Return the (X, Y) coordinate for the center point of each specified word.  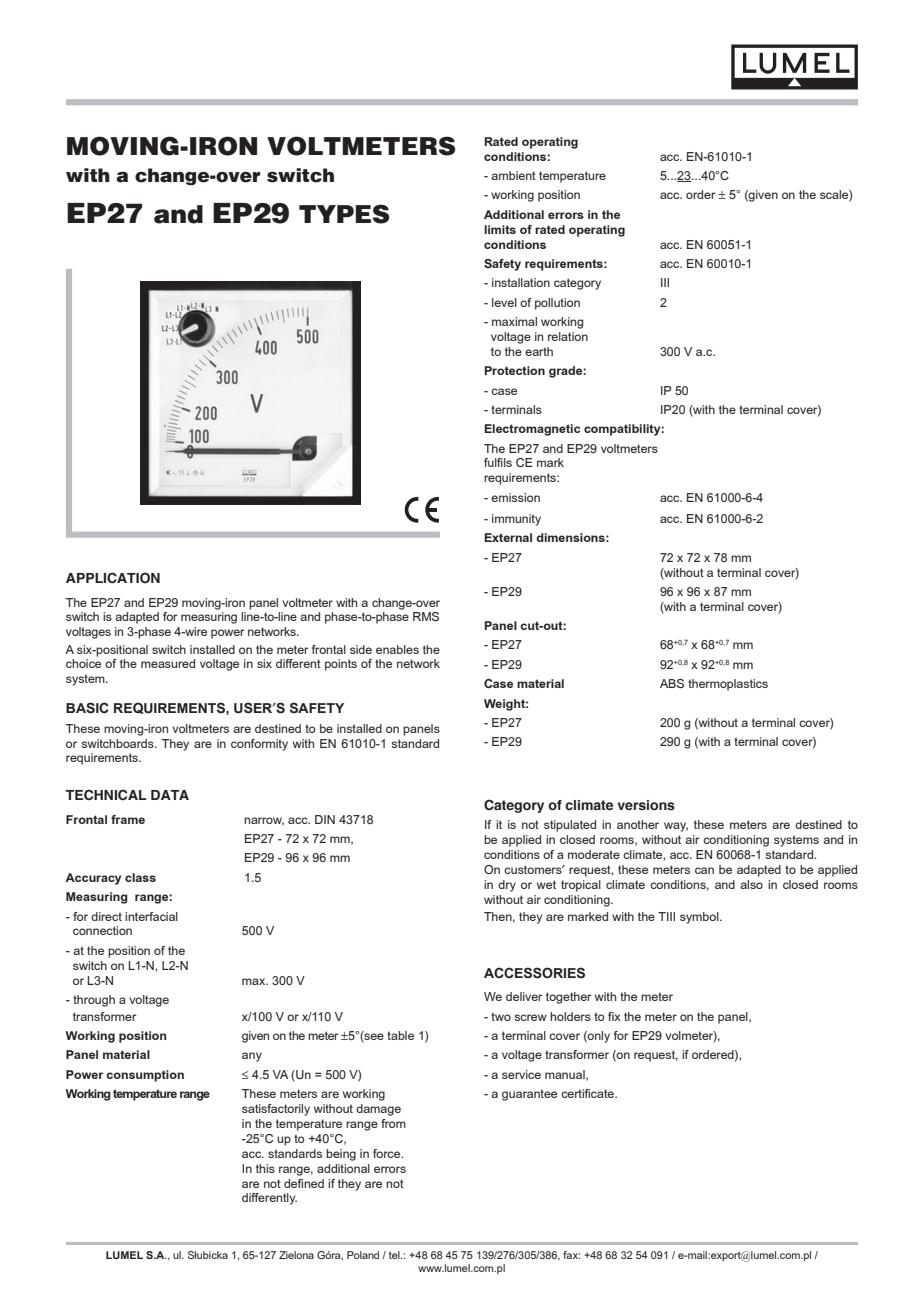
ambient (513, 175)
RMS (426, 616)
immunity (516, 520)
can (704, 870)
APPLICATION (113, 577)
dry (507, 886)
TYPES (344, 214)
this (265, 1168)
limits (500, 229)
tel (395, 1255)
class (140, 877)
